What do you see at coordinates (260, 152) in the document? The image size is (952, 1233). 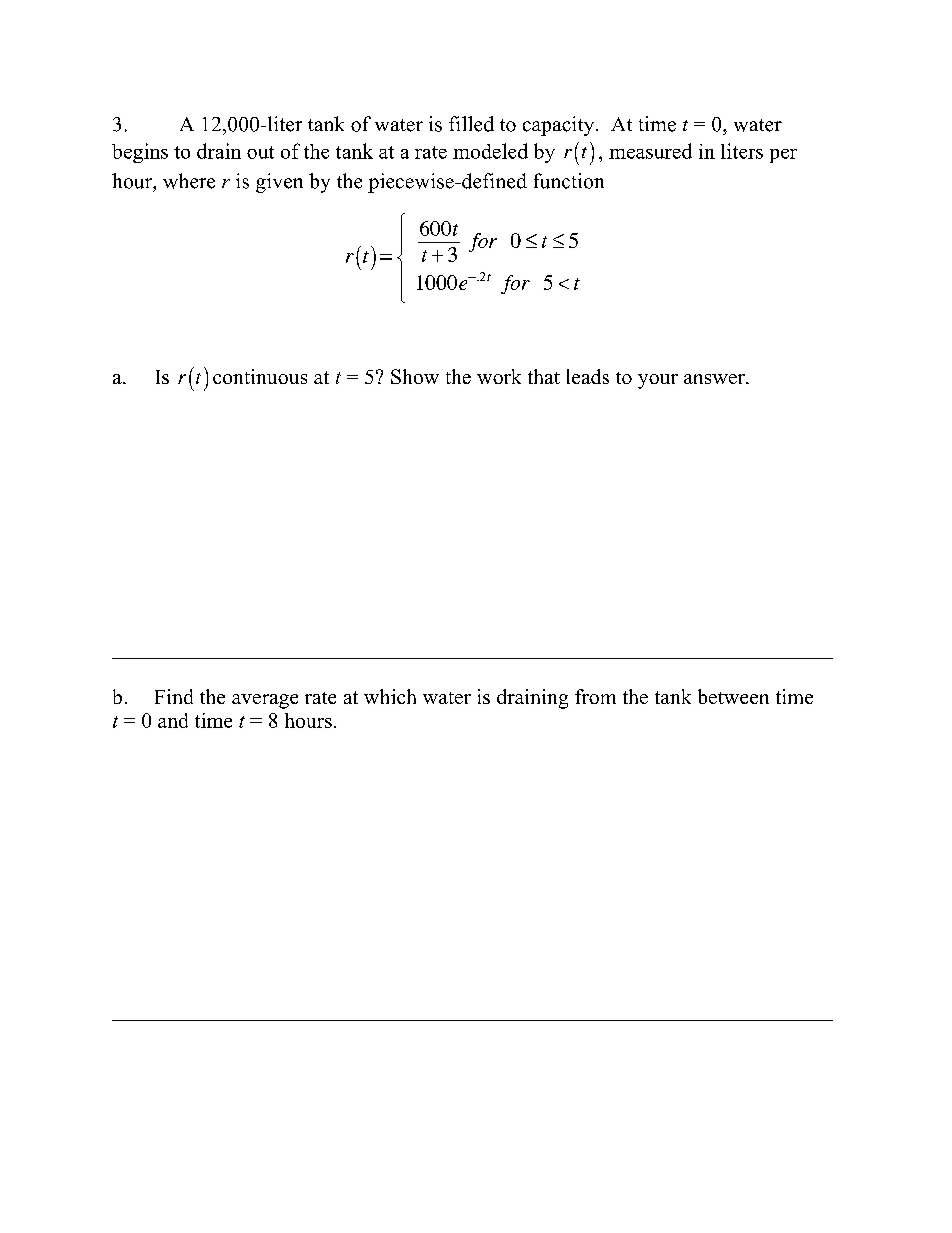 I see `out` at bounding box center [260, 152].
